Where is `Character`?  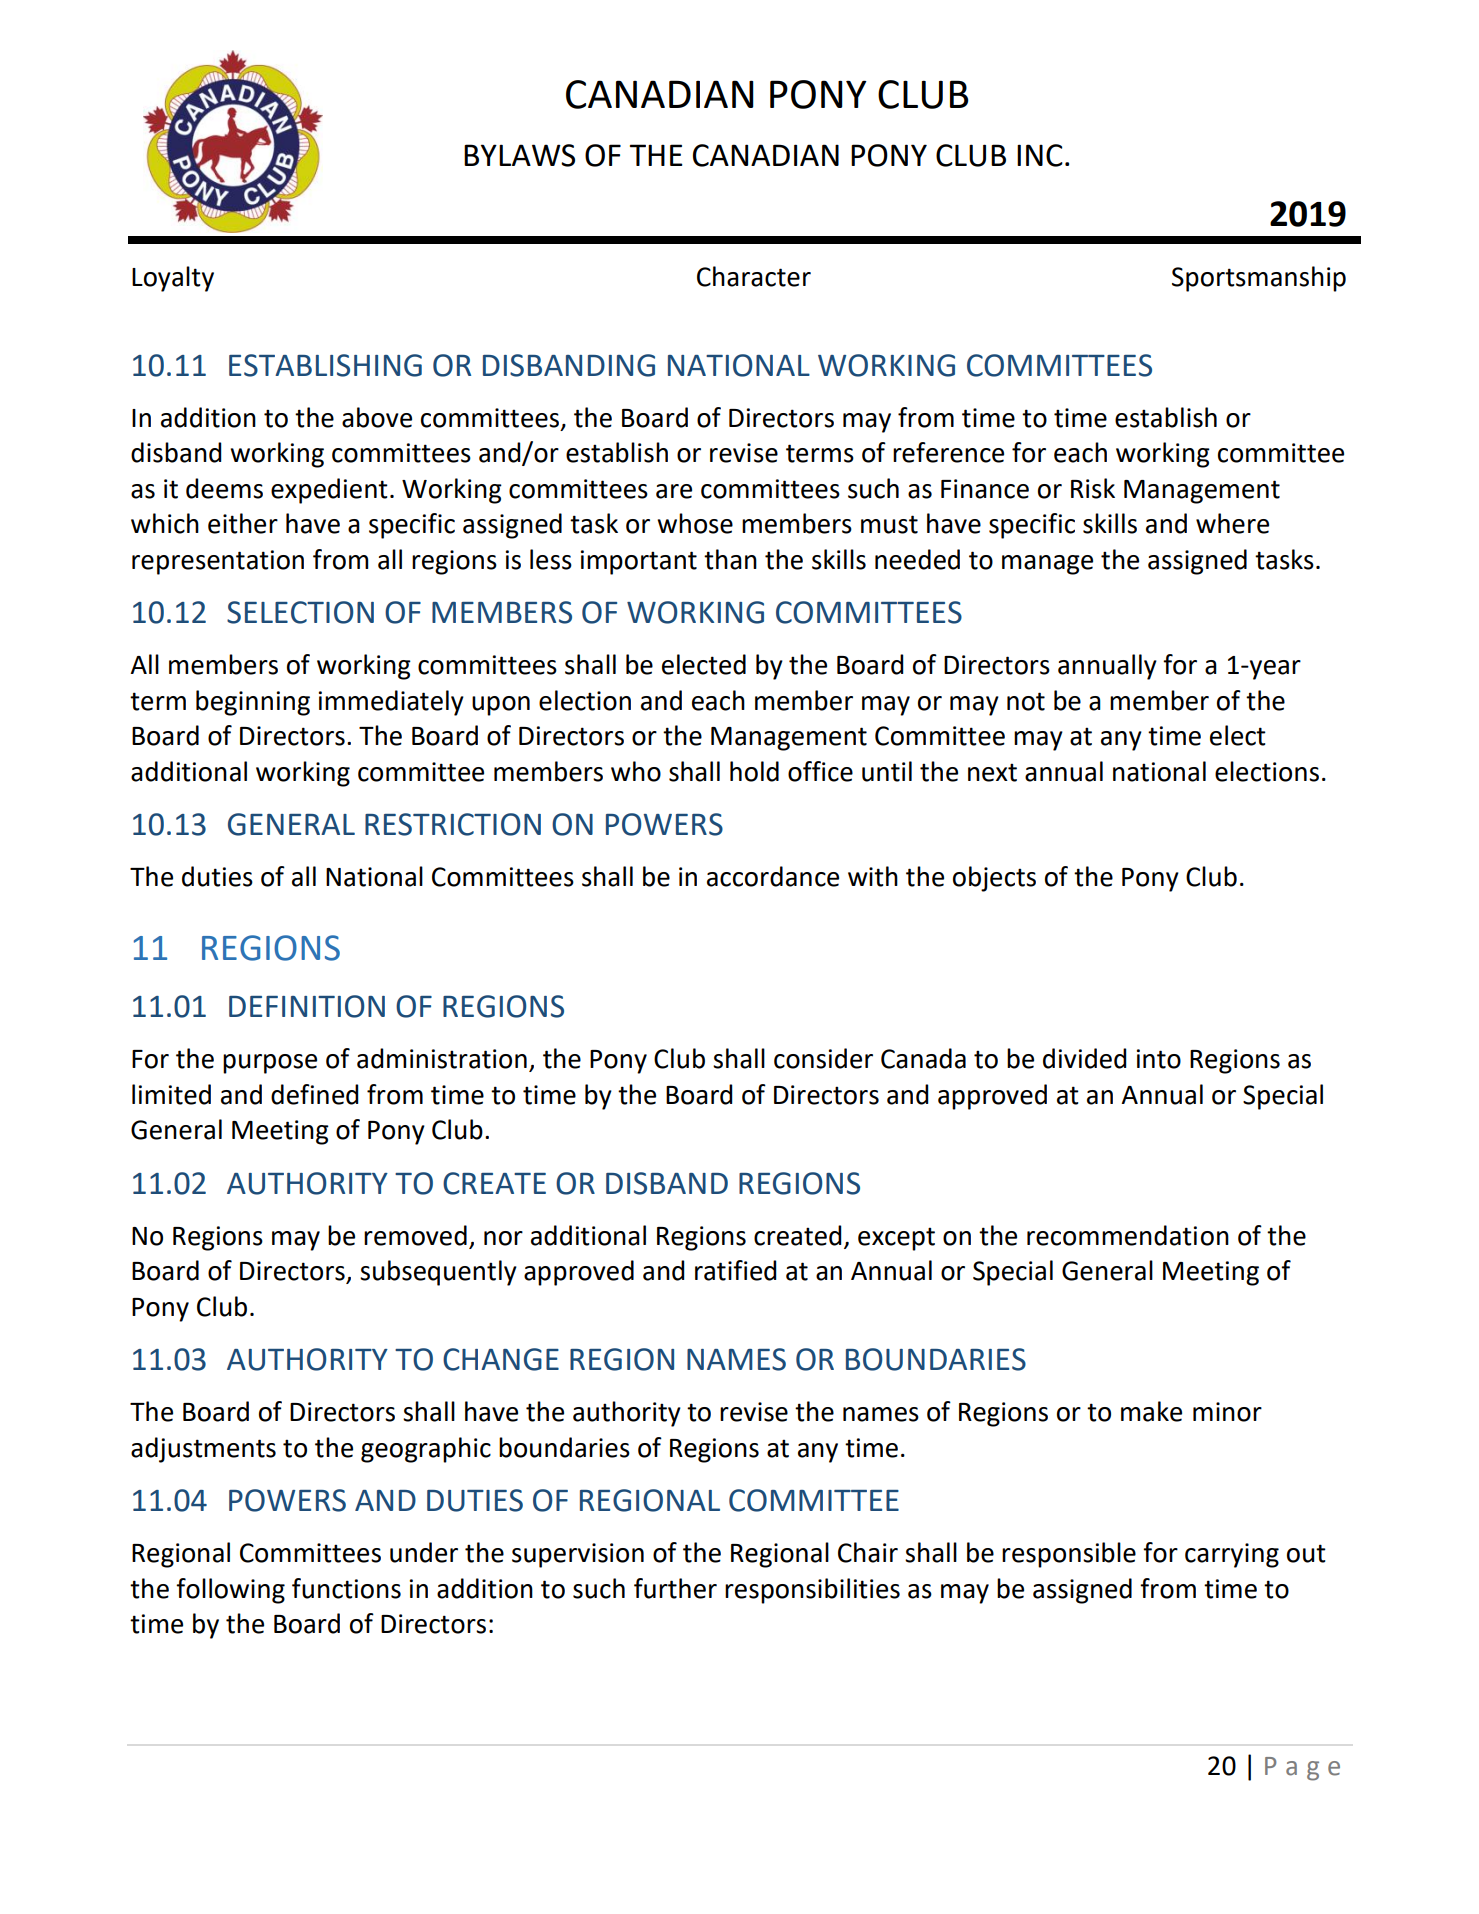
Character is located at coordinates (754, 276).
